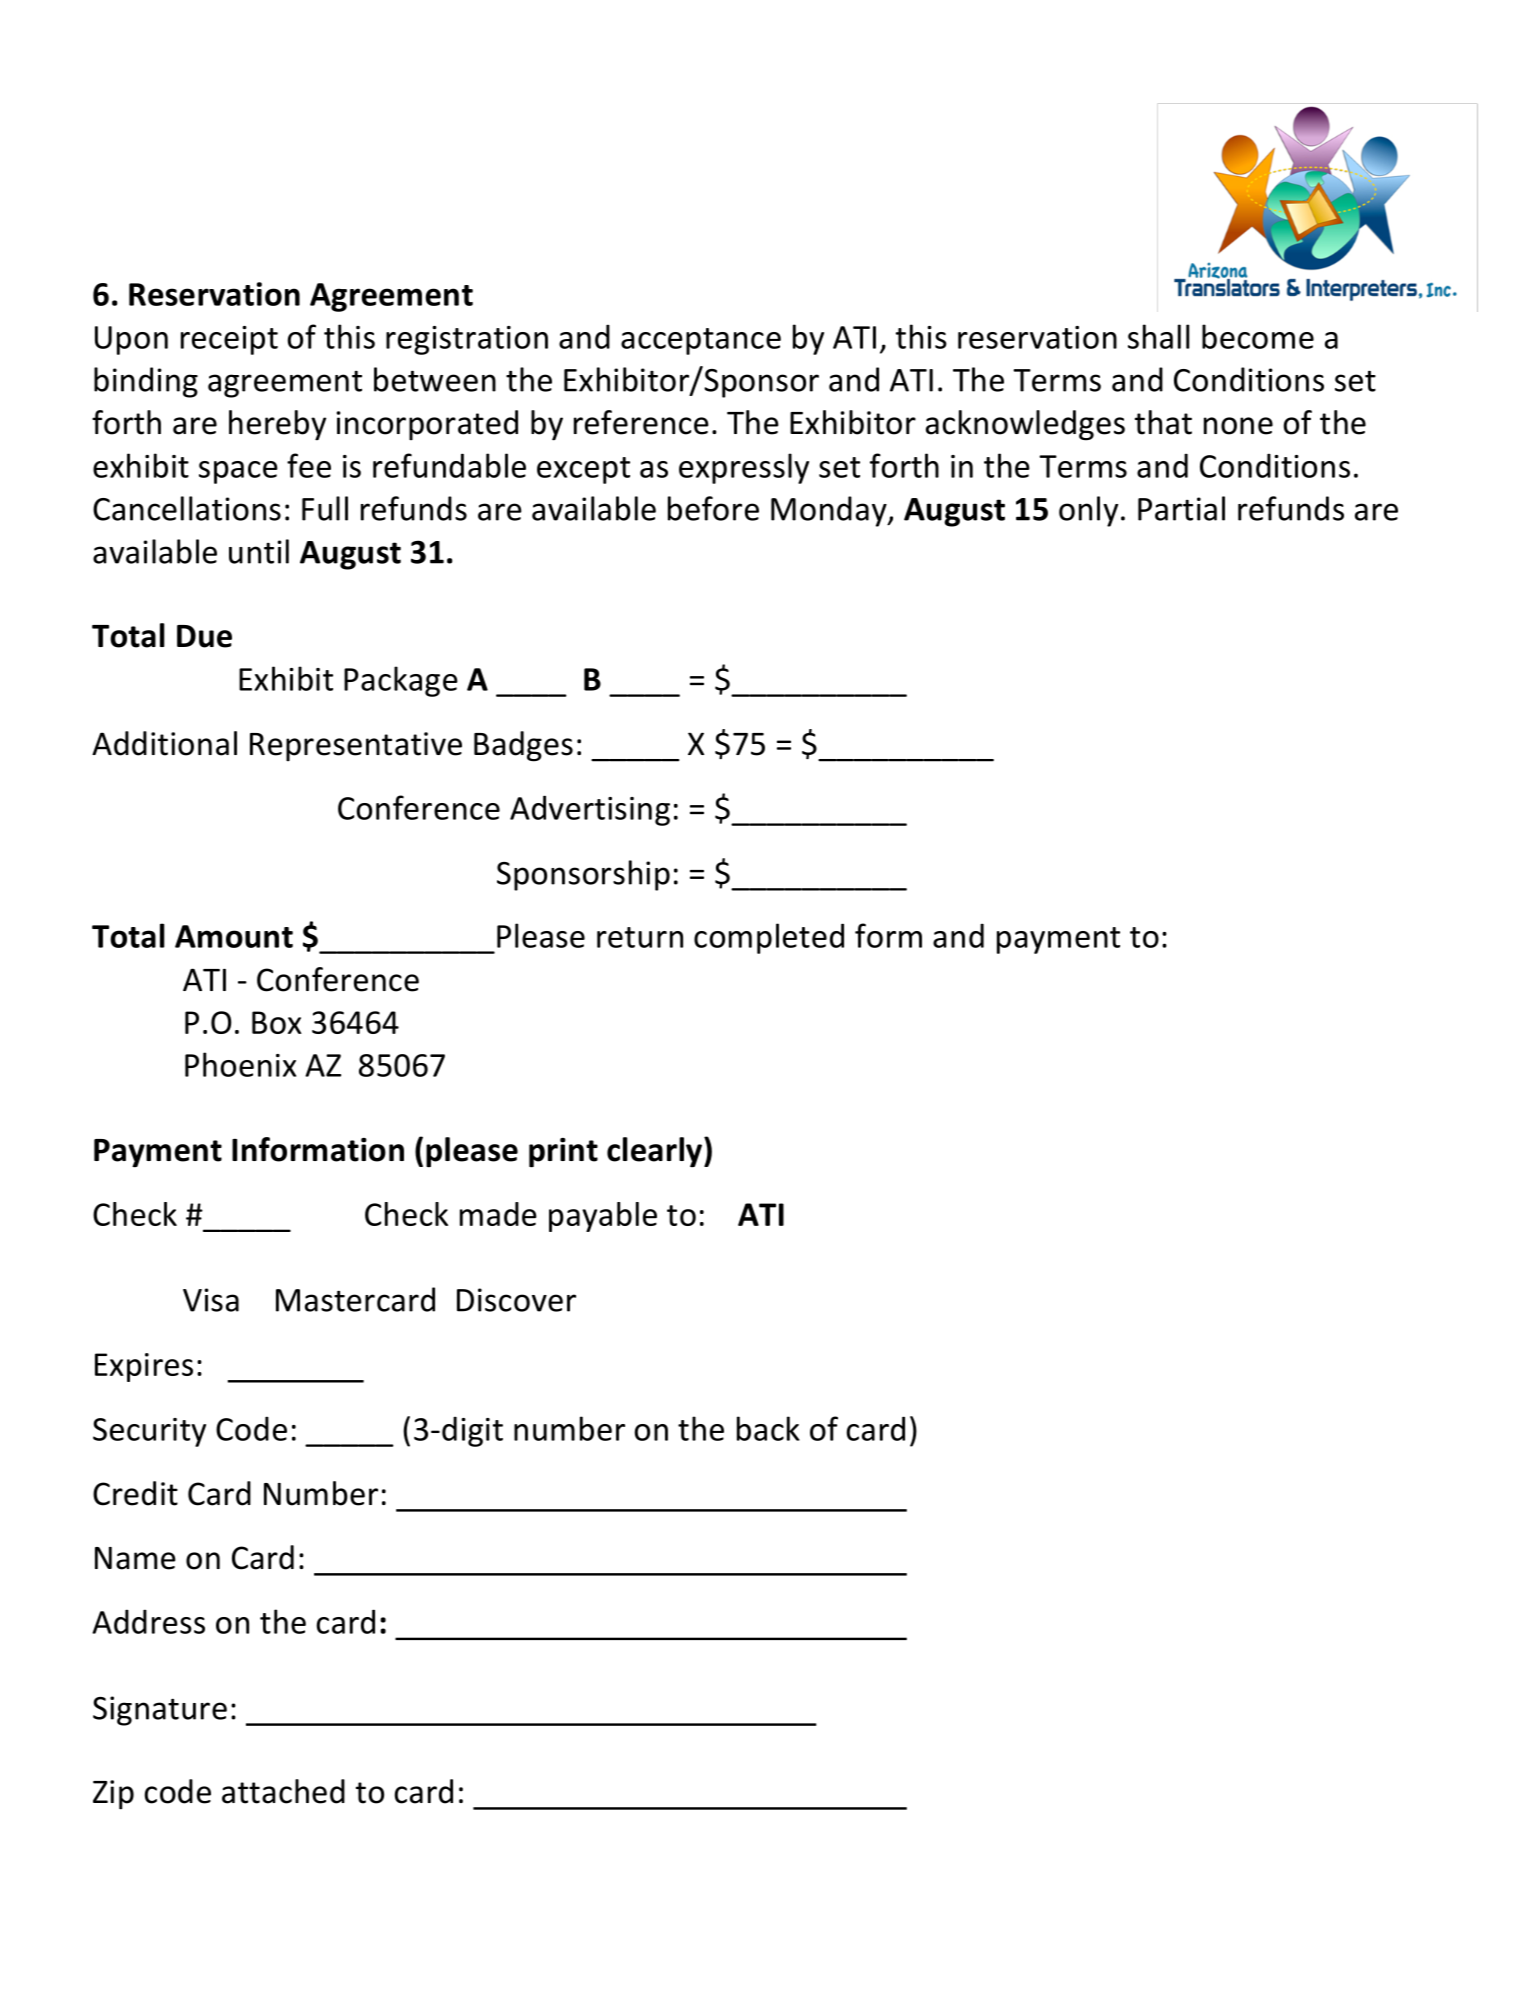 This document has height=1991, width=1539. What do you see at coordinates (523, 746) in the document?
I see `Badges` at bounding box center [523, 746].
